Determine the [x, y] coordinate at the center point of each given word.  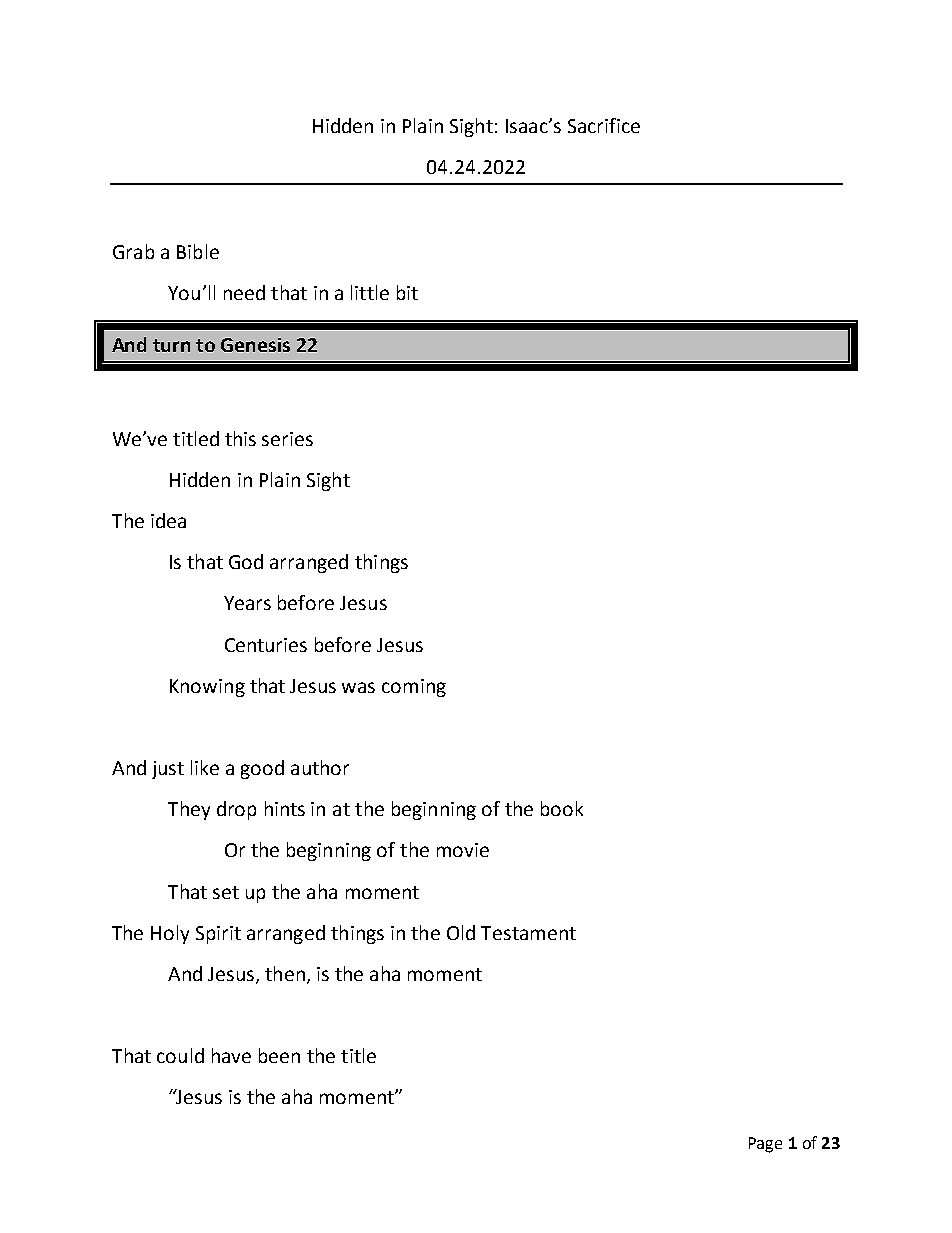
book [562, 808]
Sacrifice [604, 125]
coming [414, 688]
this [240, 438]
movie [463, 850]
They [189, 810]
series [287, 439]
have [231, 1055]
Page [765, 1145]
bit [407, 292]
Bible [198, 251]
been [279, 1055]
